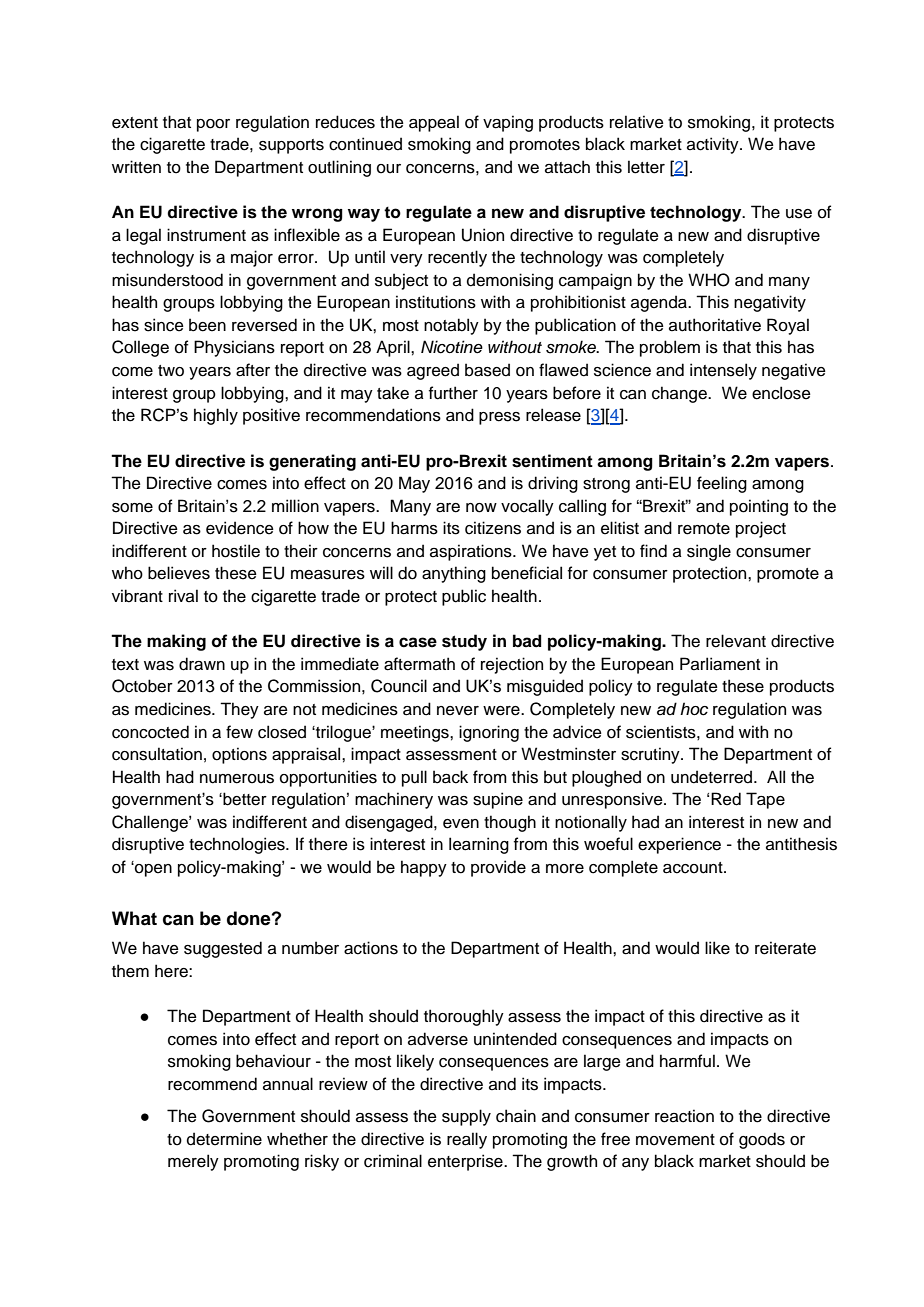 This image has height=1307, width=924. I want to click on further, so click(453, 393).
